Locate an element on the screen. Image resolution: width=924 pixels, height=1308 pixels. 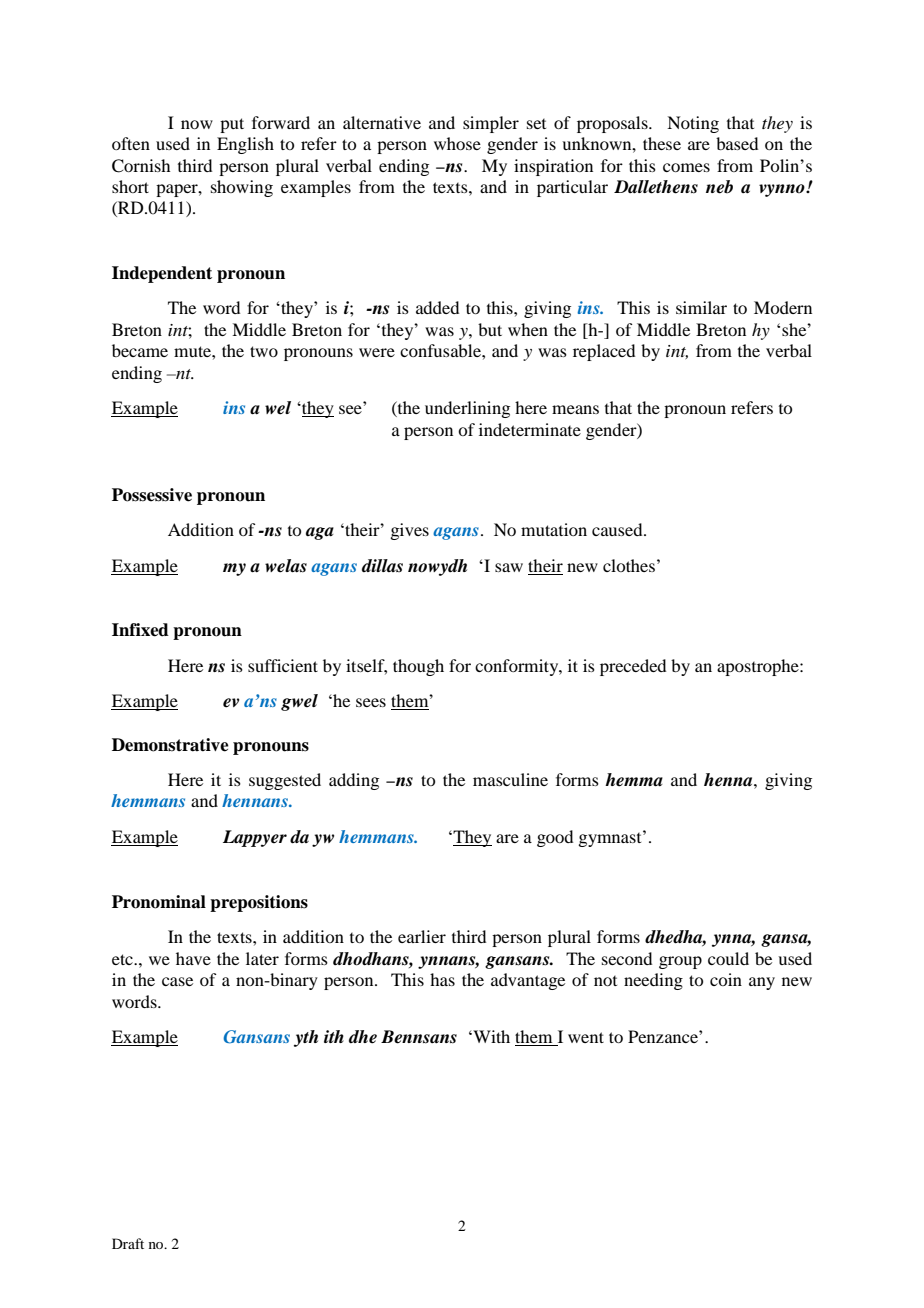
whose is located at coordinates (457, 143).
